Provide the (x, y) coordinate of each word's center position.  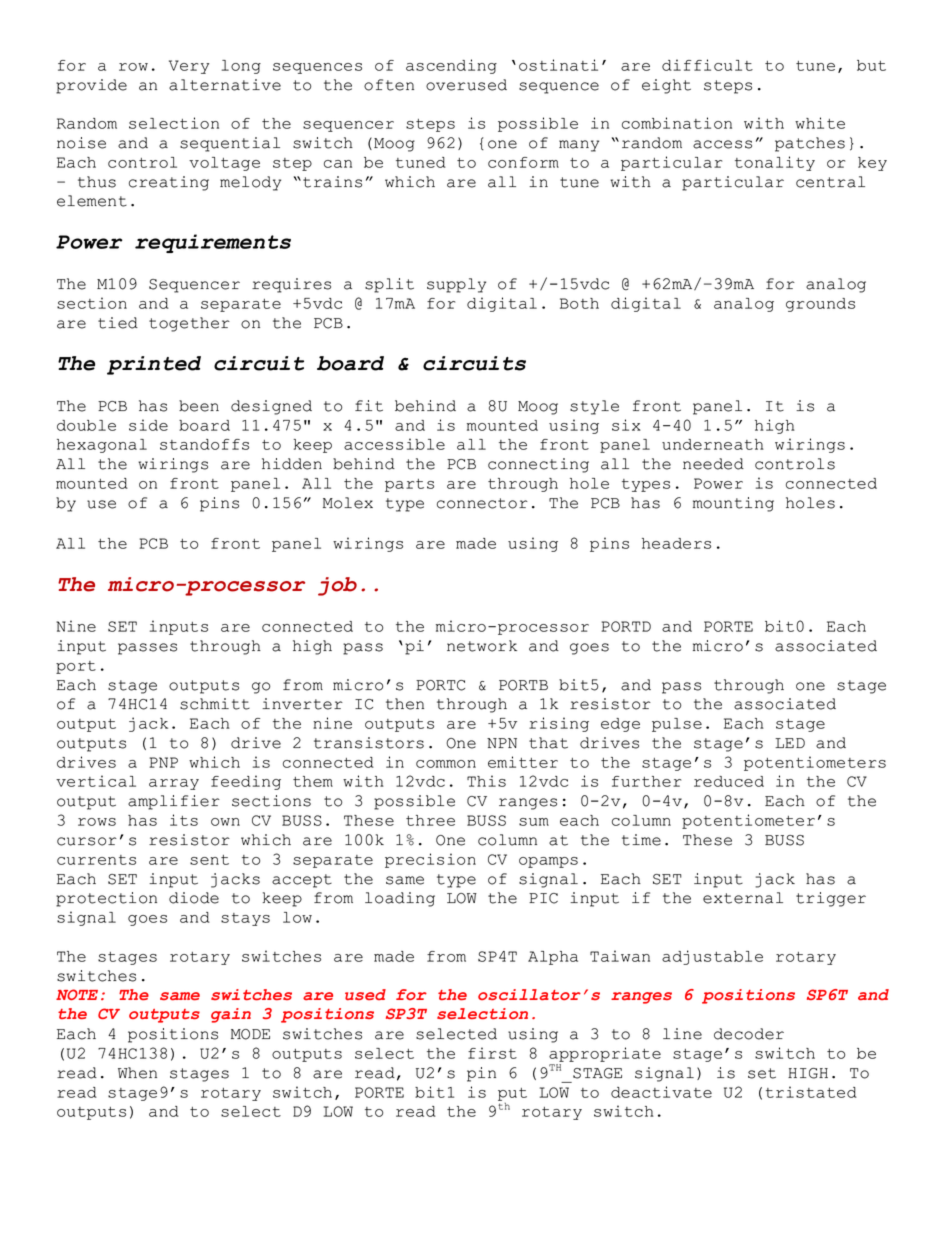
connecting (538, 465)
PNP (163, 762)
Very (189, 67)
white (820, 123)
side (148, 425)
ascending (451, 66)
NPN (502, 743)
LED (790, 743)
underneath (713, 444)
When (137, 1073)
